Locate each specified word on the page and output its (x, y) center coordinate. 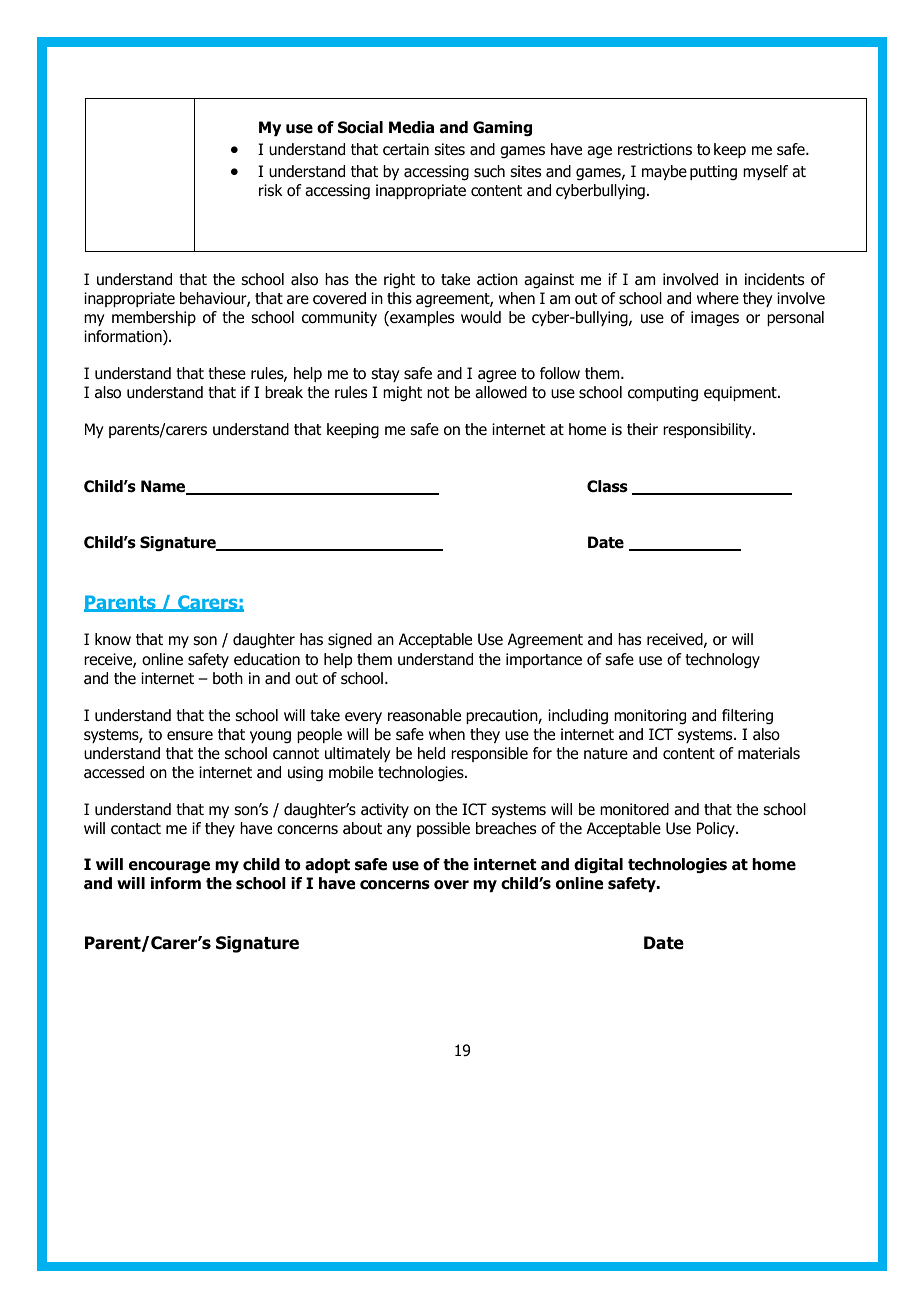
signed (350, 641)
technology (722, 661)
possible (443, 829)
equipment (741, 393)
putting (713, 173)
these (227, 373)
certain (406, 149)
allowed (501, 392)
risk (271, 190)
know (113, 639)
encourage (169, 867)
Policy (717, 829)
